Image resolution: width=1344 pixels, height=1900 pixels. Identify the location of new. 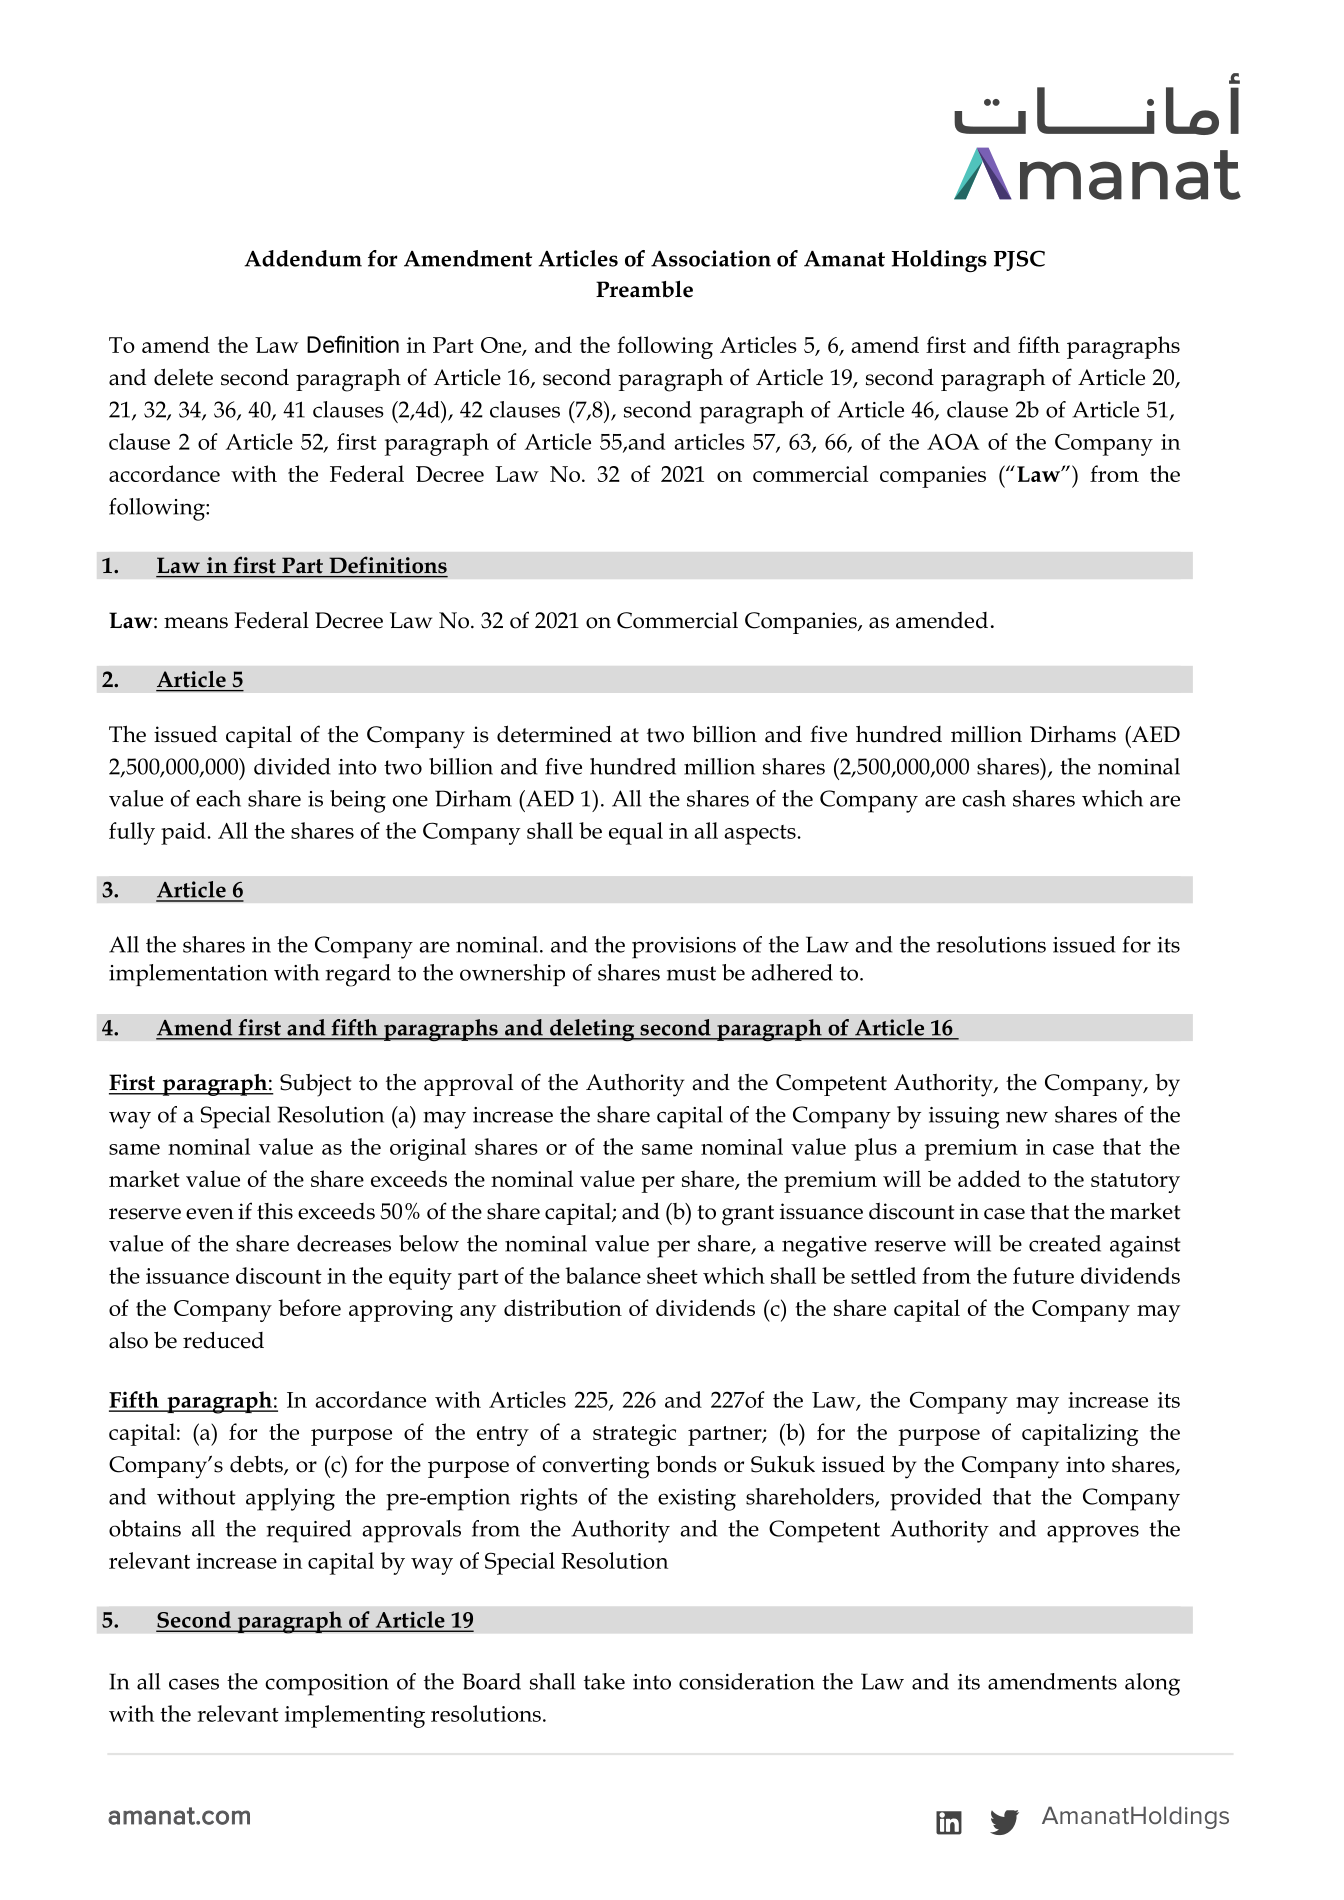
(1027, 1117).
